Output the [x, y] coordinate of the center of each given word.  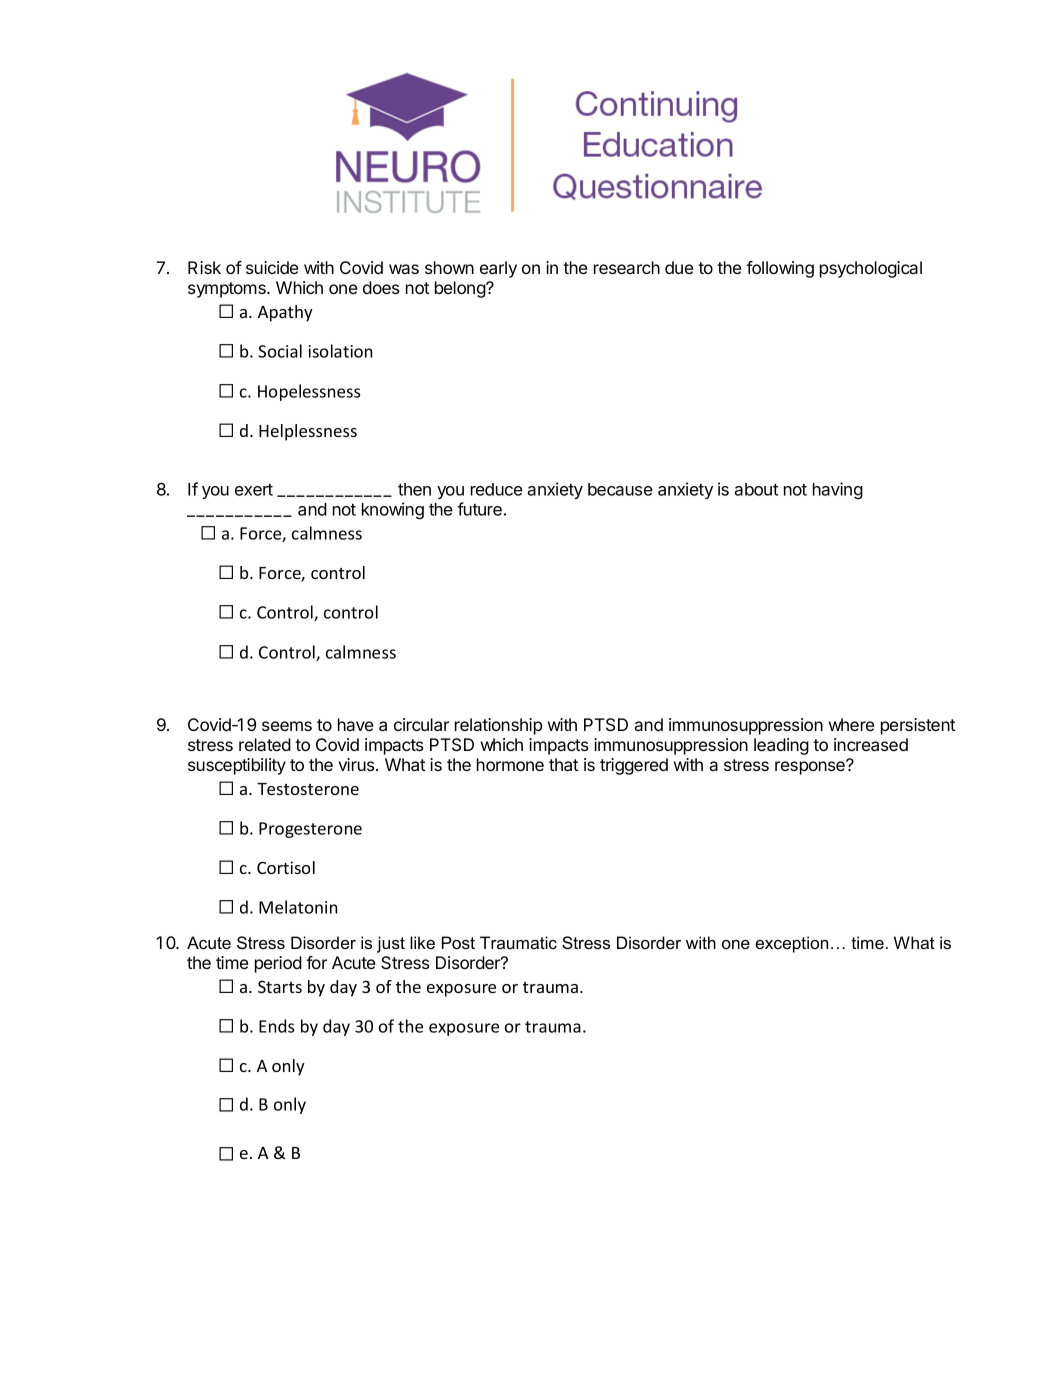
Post [458, 942]
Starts [280, 986]
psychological [871, 269]
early [498, 269]
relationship [498, 726]
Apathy [285, 313]
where [851, 724]
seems [287, 726]
